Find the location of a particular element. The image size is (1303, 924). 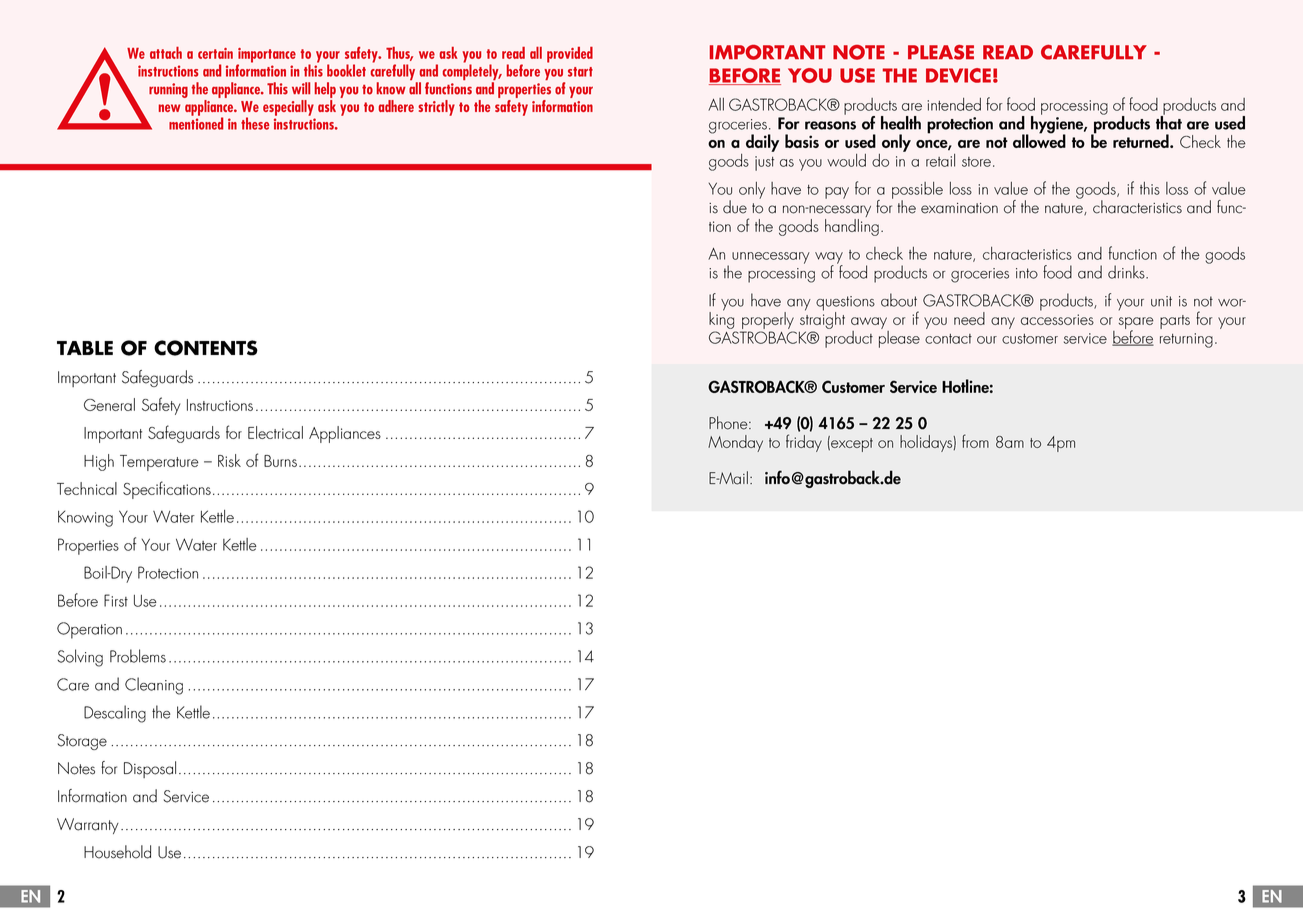

start is located at coordinates (580, 72).
